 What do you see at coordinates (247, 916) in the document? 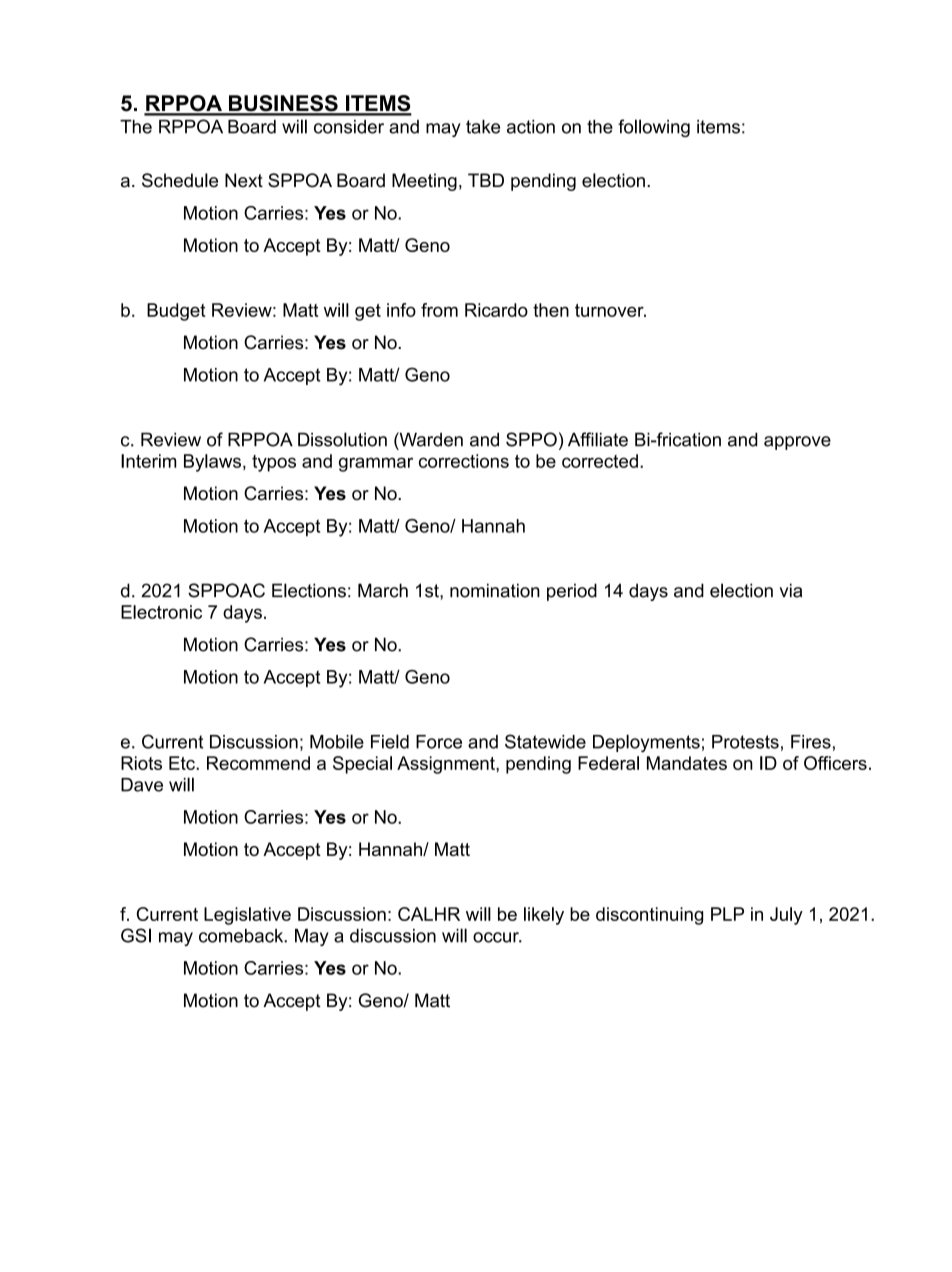
I see `Legislative` at bounding box center [247, 916].
